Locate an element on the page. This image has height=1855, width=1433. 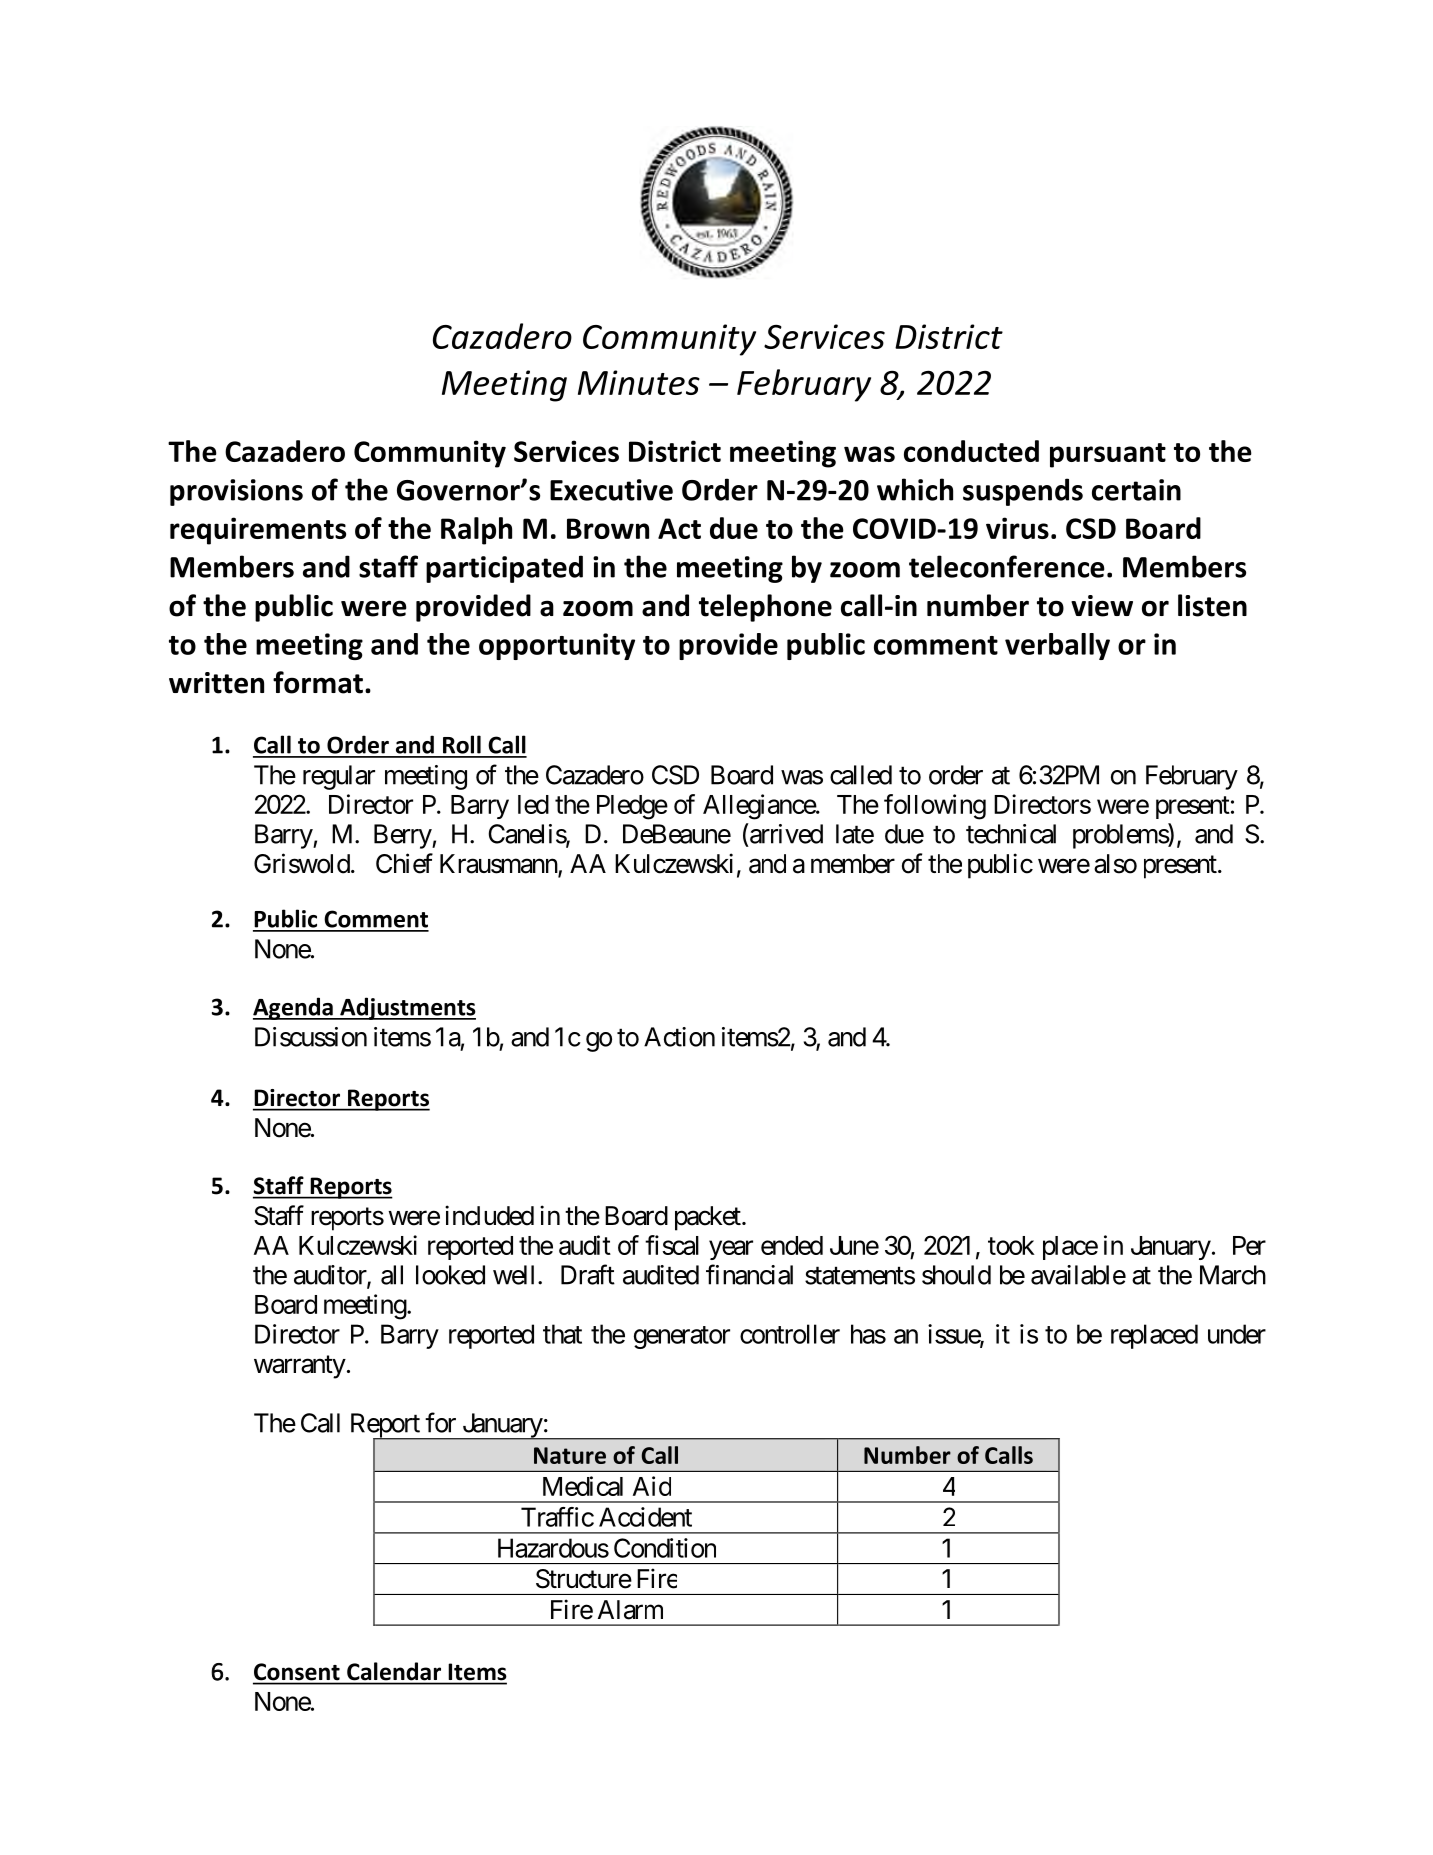
Action is located at coordinates (679, 1037).
